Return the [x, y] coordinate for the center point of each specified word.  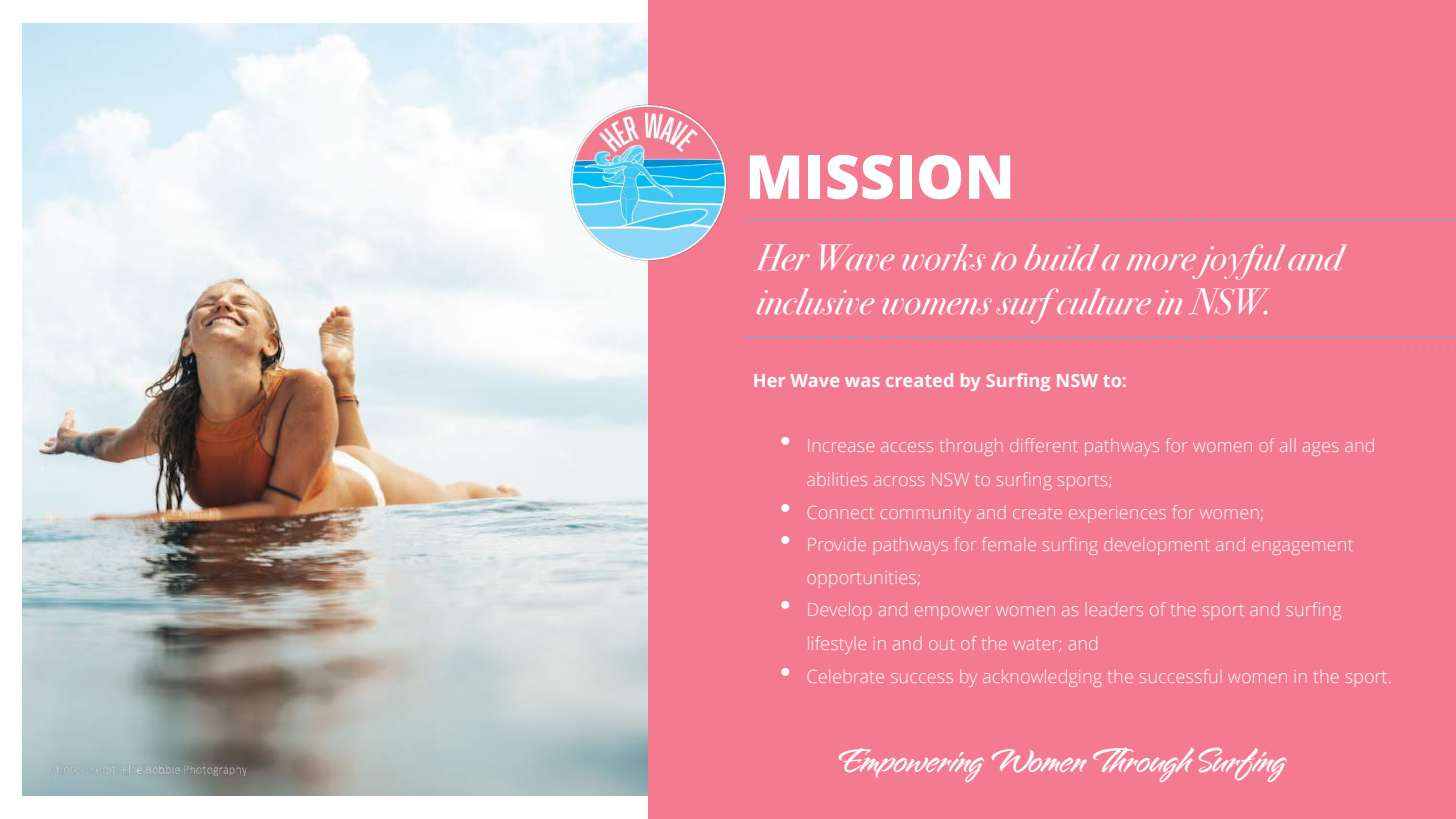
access [907, 447]
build [1062, 257]
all [1285, 445]
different [1043, 445]
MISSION [880, 177]
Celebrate [846, 676]
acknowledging [1042, 678]
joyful [1237, 262]
